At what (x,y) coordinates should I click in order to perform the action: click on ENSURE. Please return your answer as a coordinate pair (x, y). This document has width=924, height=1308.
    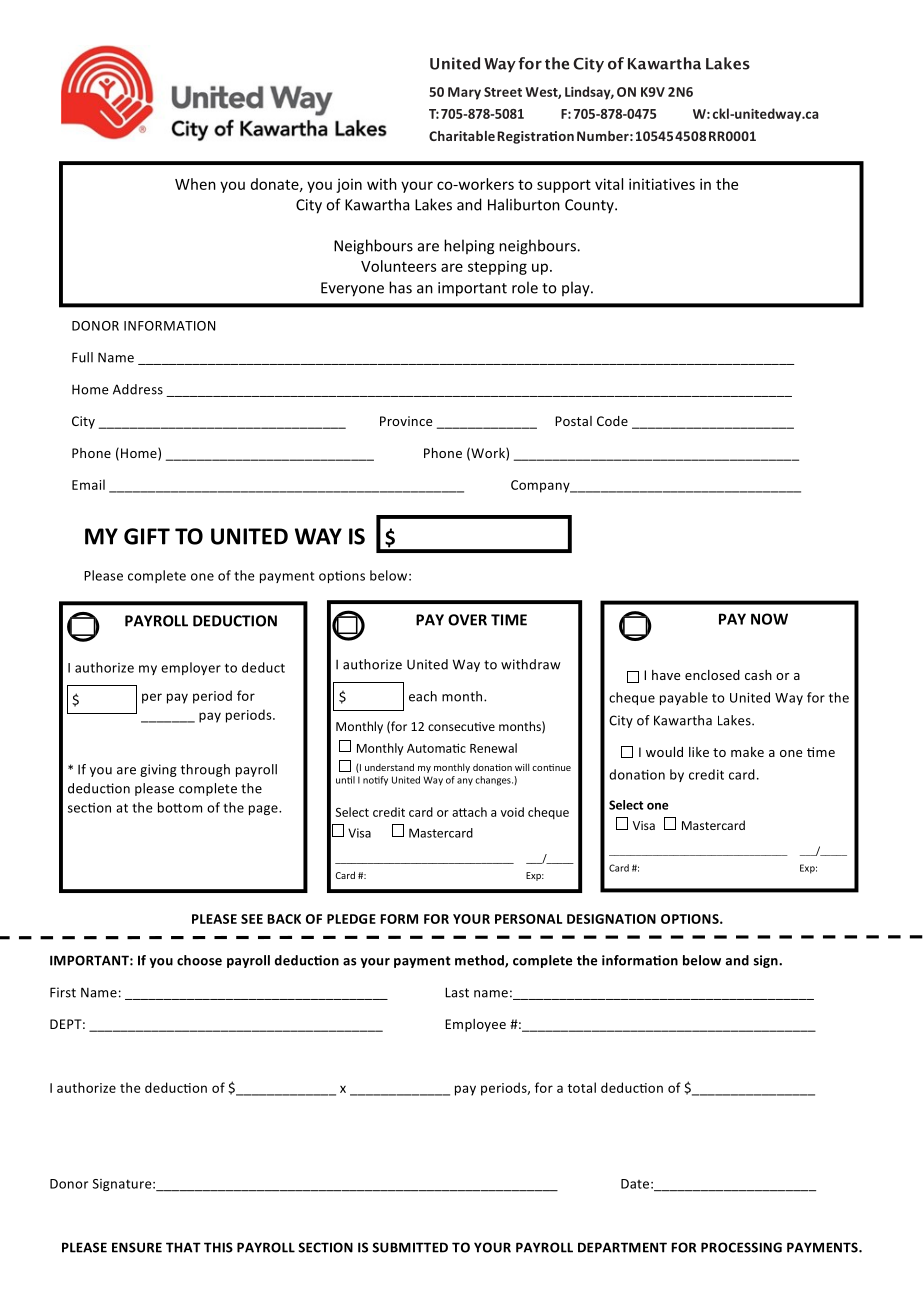
    Looking at the image, I should click on (137, 1247).
